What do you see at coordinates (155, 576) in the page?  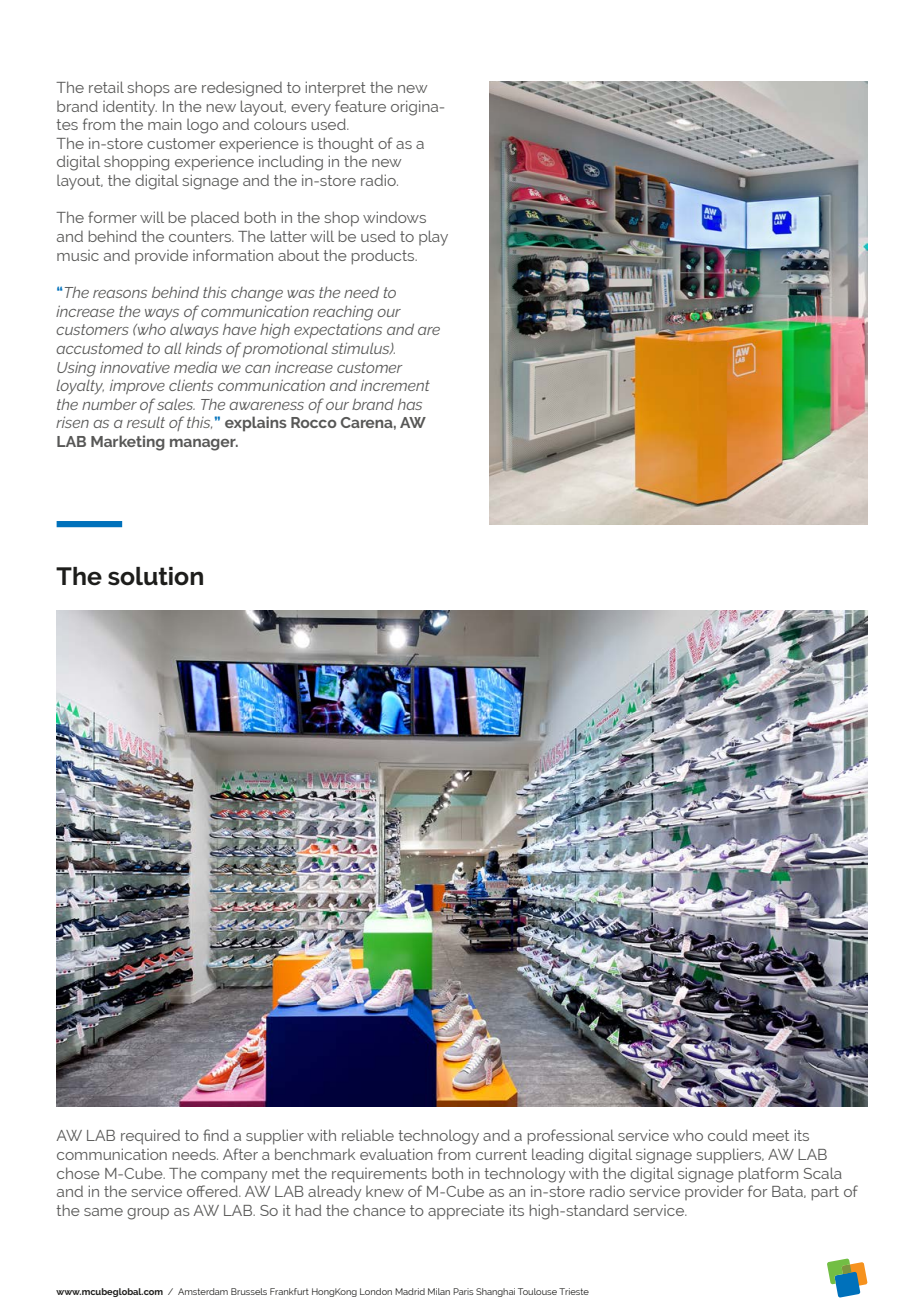 I see `solution` at bounding box center [155, 576].
